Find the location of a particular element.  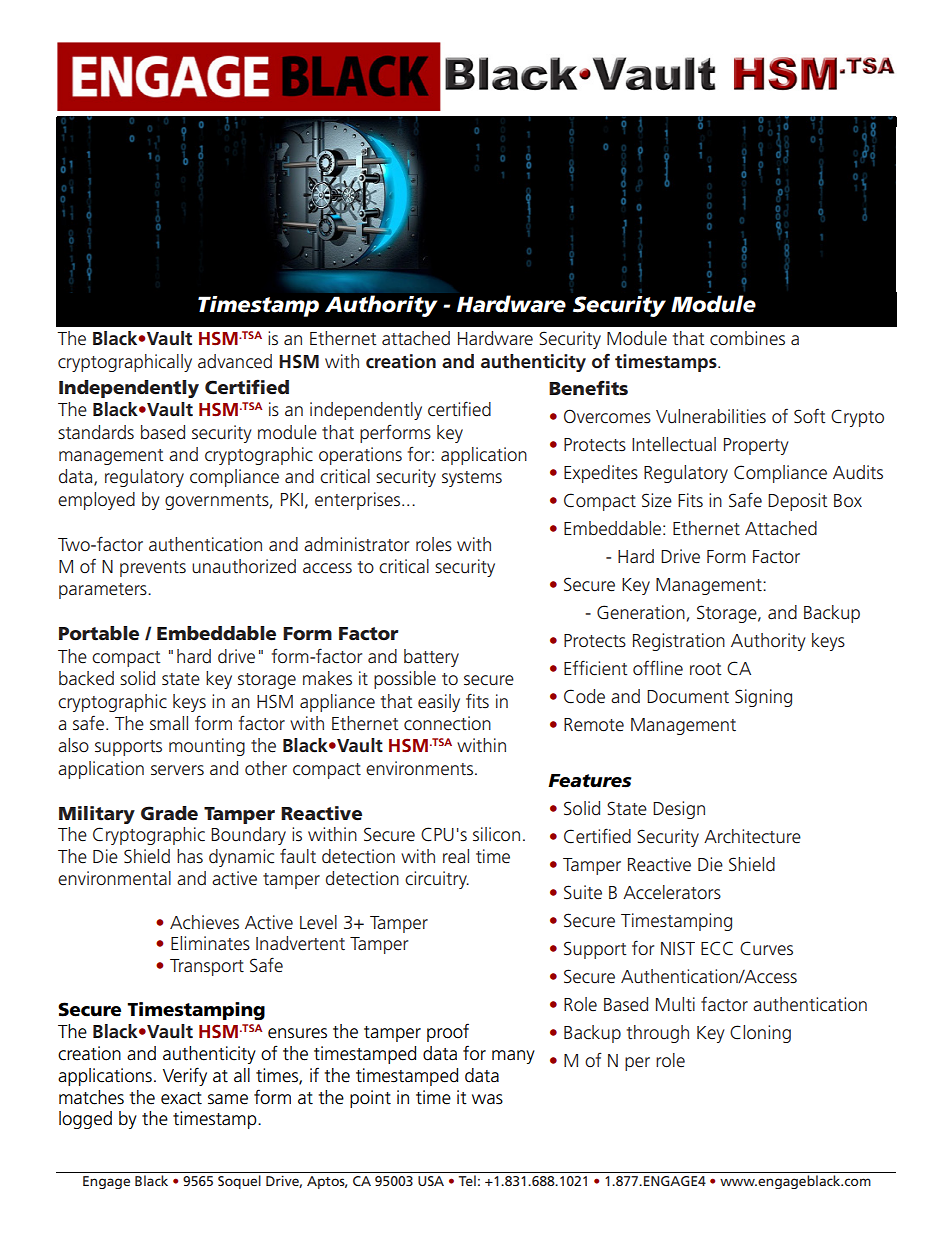

advanced is located at coordinates (235, 361).
